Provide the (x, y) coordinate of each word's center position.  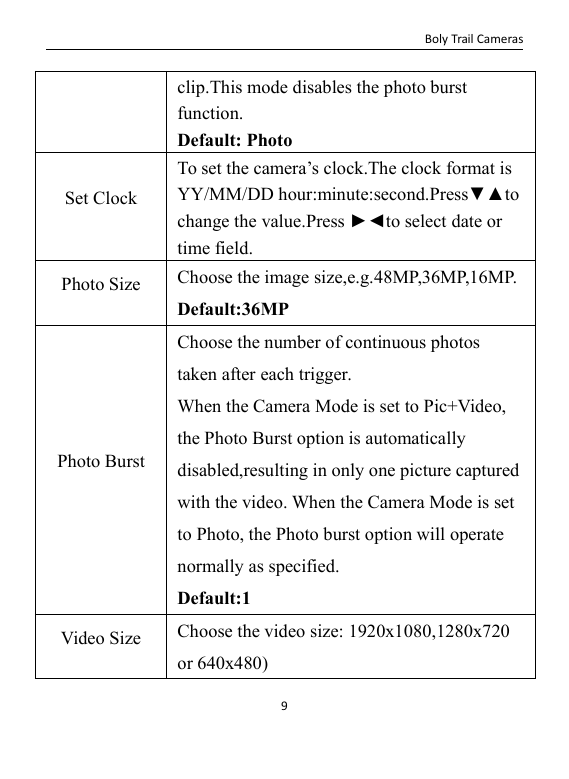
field (233, 248)
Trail (462, 38)
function (209, 113)
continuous (386, 342)
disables (322, 87)
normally (210, 567)
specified (303, 567)
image (287, 278)
